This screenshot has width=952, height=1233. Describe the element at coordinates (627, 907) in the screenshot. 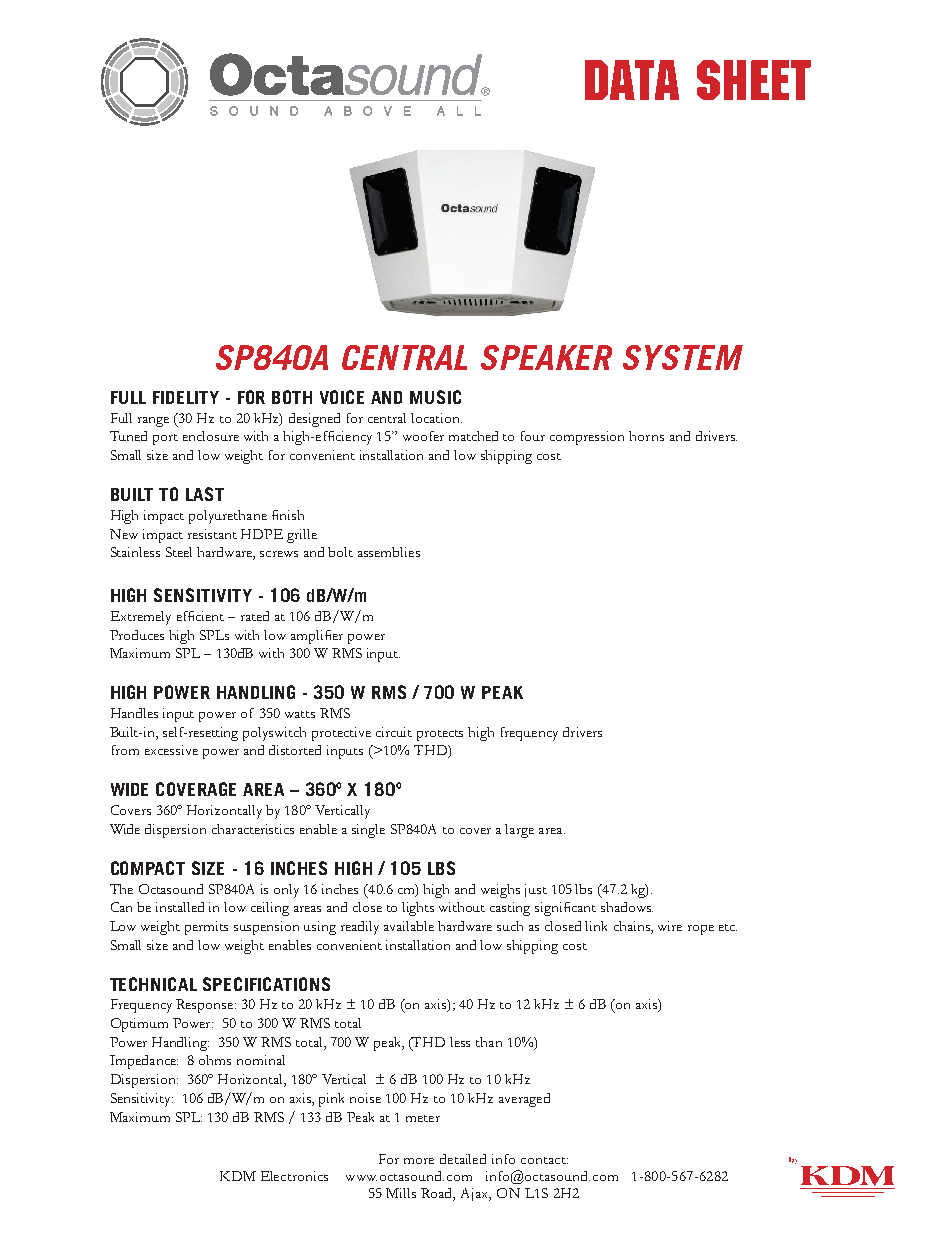

I see `shadows` at that location.
